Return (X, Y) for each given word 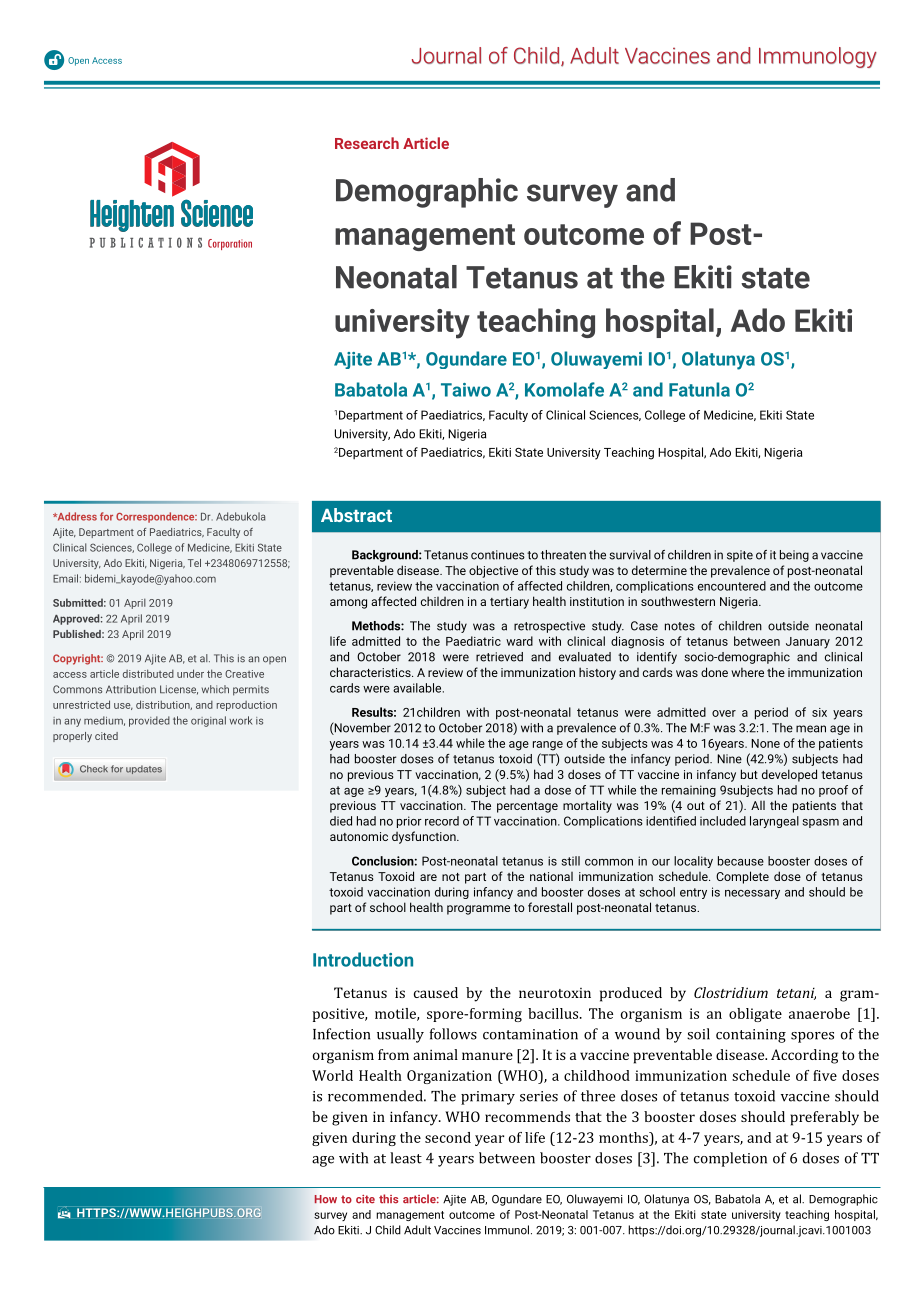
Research (367, 143)
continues (498, 555)
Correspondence (156, 517)
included (723, 821)
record (442, 821)
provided (149, 721)
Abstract (356, 515)
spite (740, 556)
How (325, 1199)
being (794, 556)
